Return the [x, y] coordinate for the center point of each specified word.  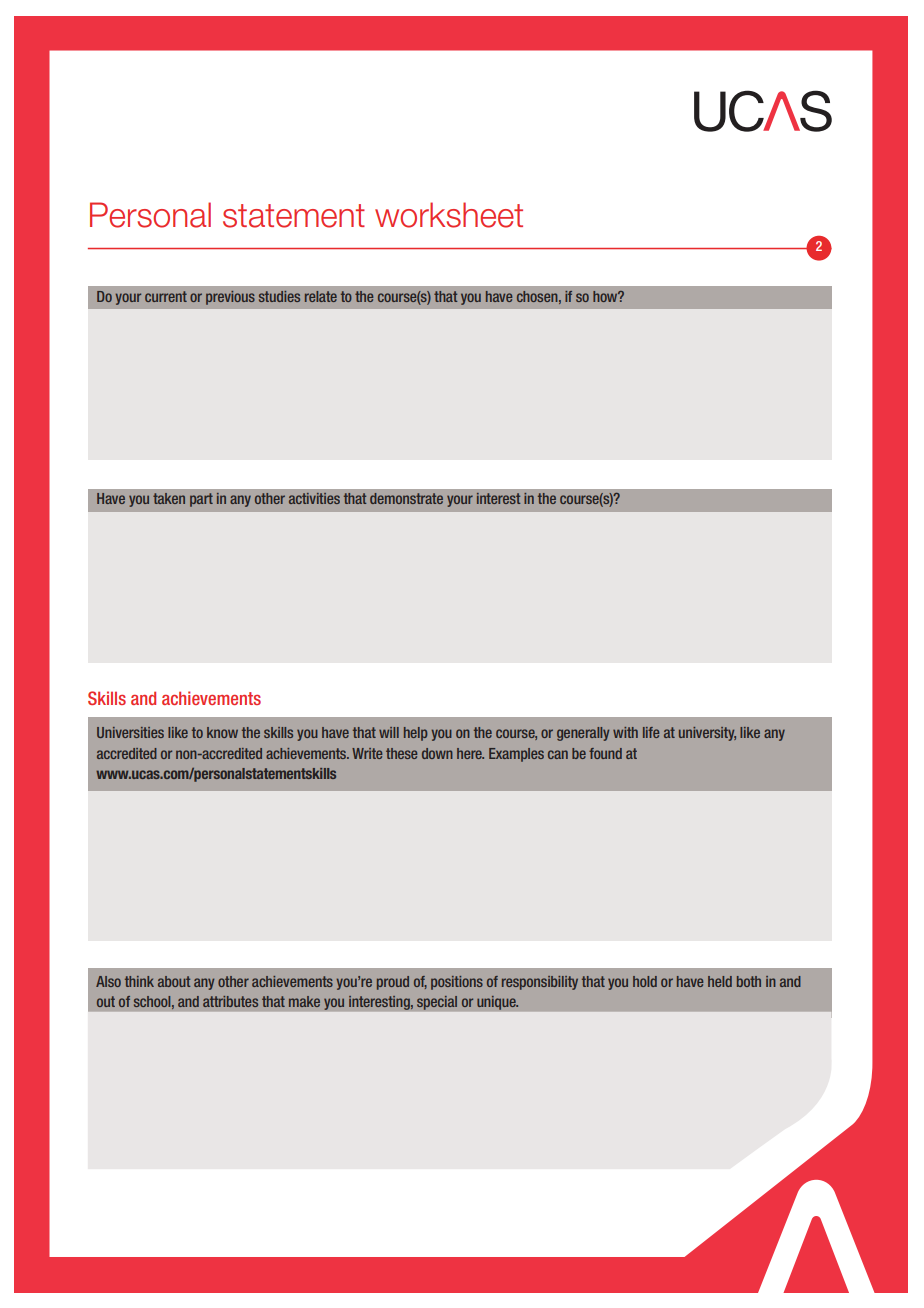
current [166, 296]
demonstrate [406, 498]
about [174, 981]
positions [457, 983]
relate [321, 296]
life [651, 732]
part [201, 500]
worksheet [449, 215]
